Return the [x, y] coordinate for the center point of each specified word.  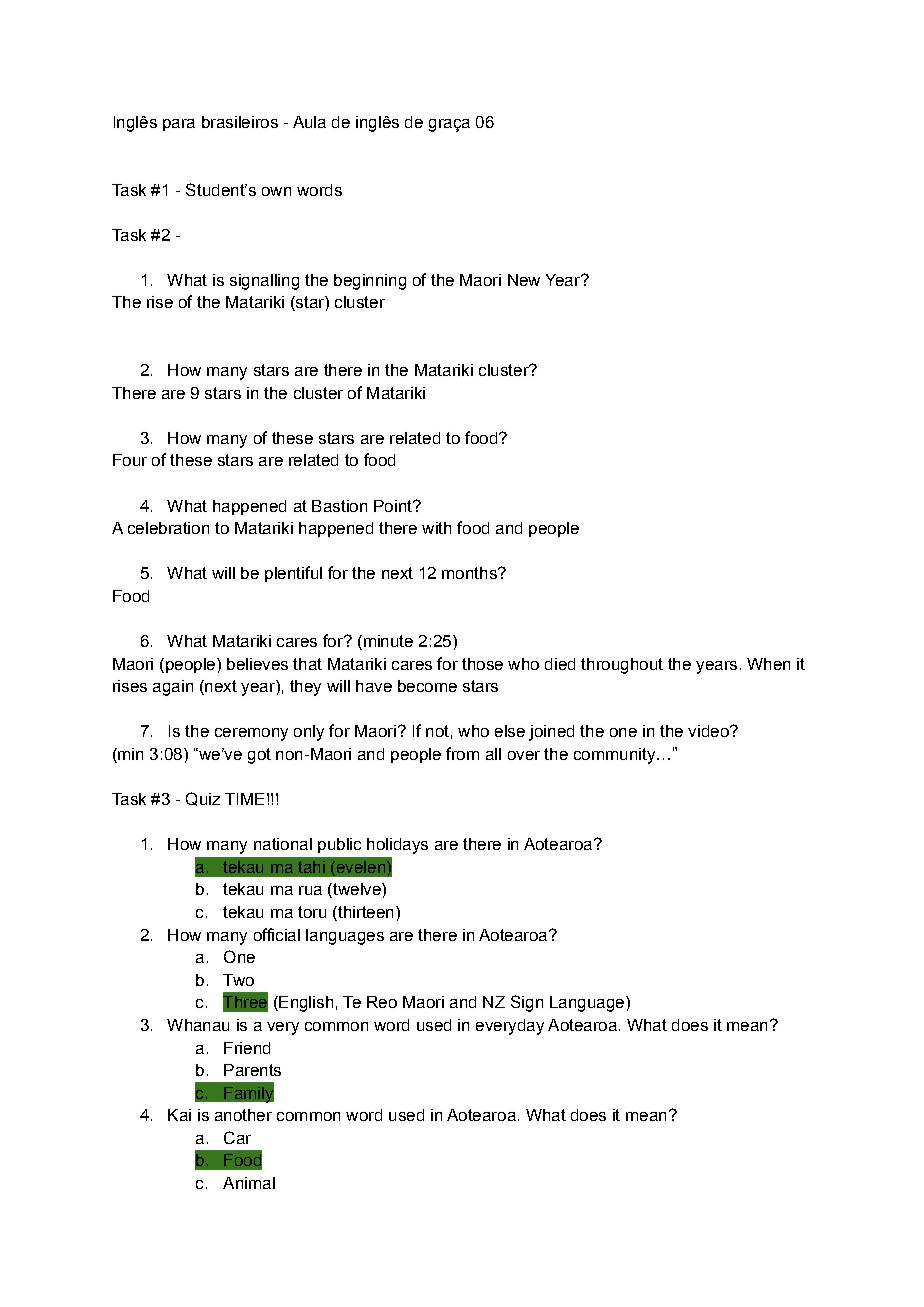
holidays [397, 846]
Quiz [203, 799]
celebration [168, 528]
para [179, 125]
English [305, 1004]
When [768, 664]
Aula [309, 122]
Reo [382, 1002]
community [616, 756]
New [524, 280]
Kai [179, 1115]
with [436, 528]
